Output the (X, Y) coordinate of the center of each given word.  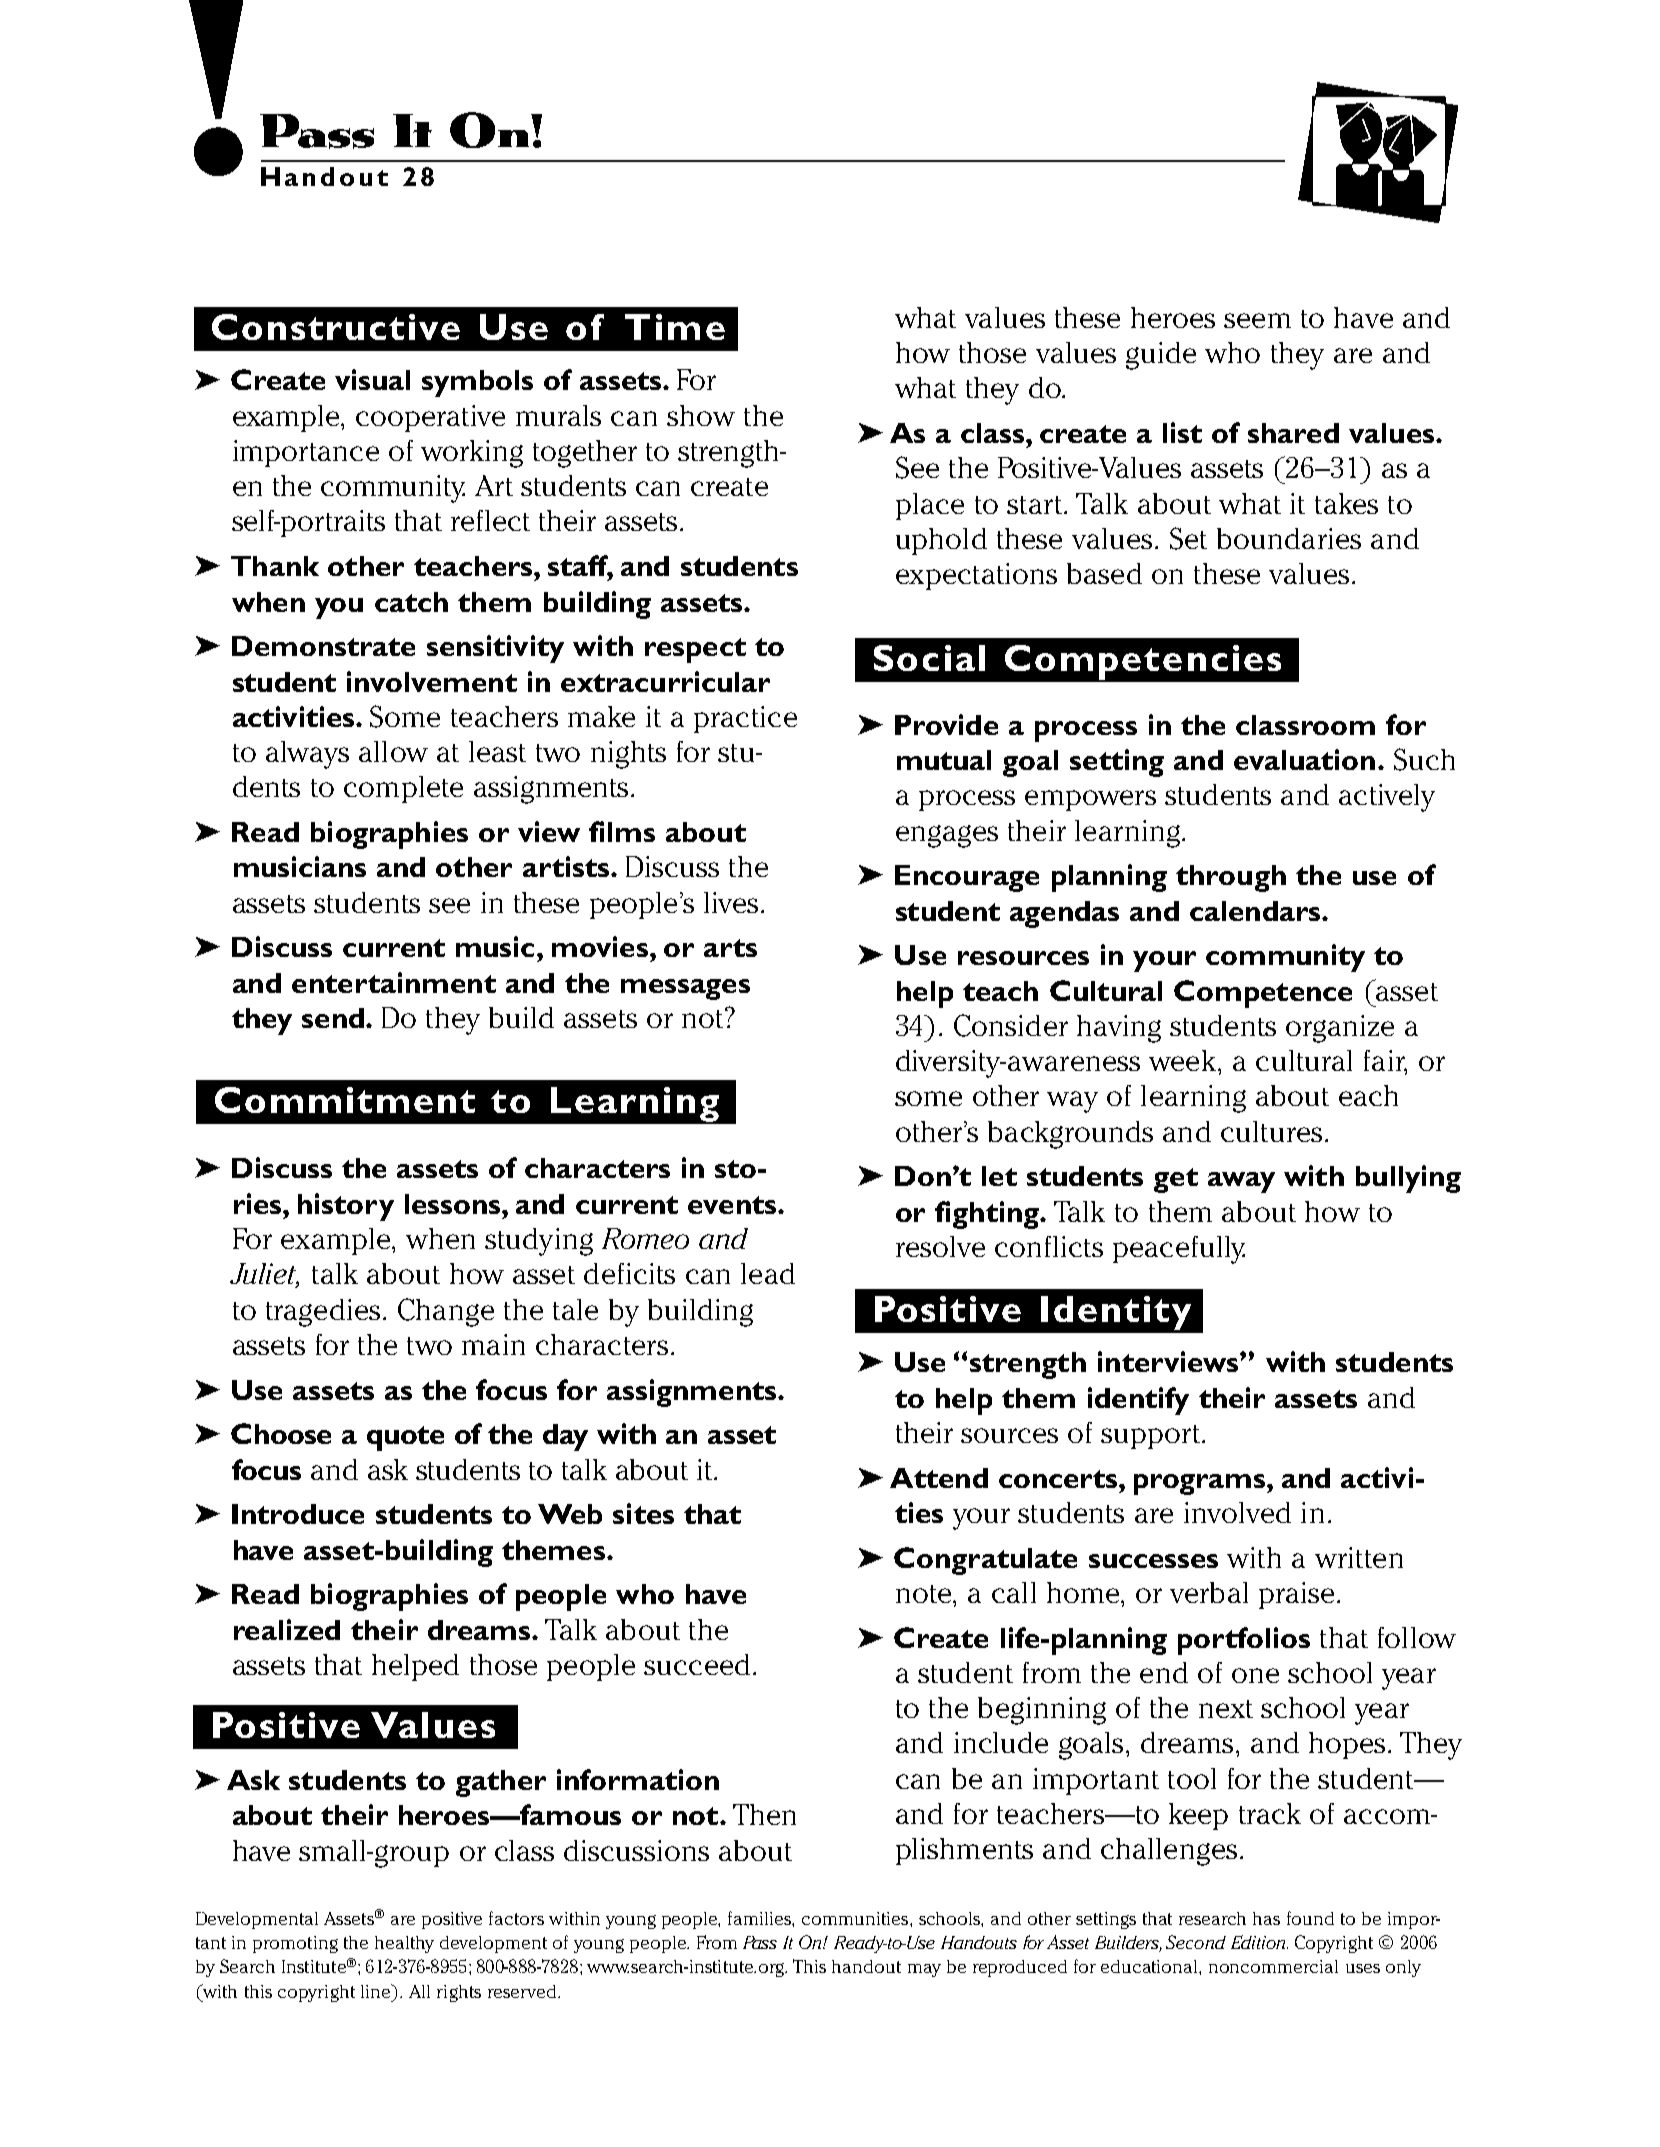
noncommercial (1273, 1966)
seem (1257, 320)
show (701, 415)
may (924, 1970)
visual (372, 379)
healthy (404, 1944)
